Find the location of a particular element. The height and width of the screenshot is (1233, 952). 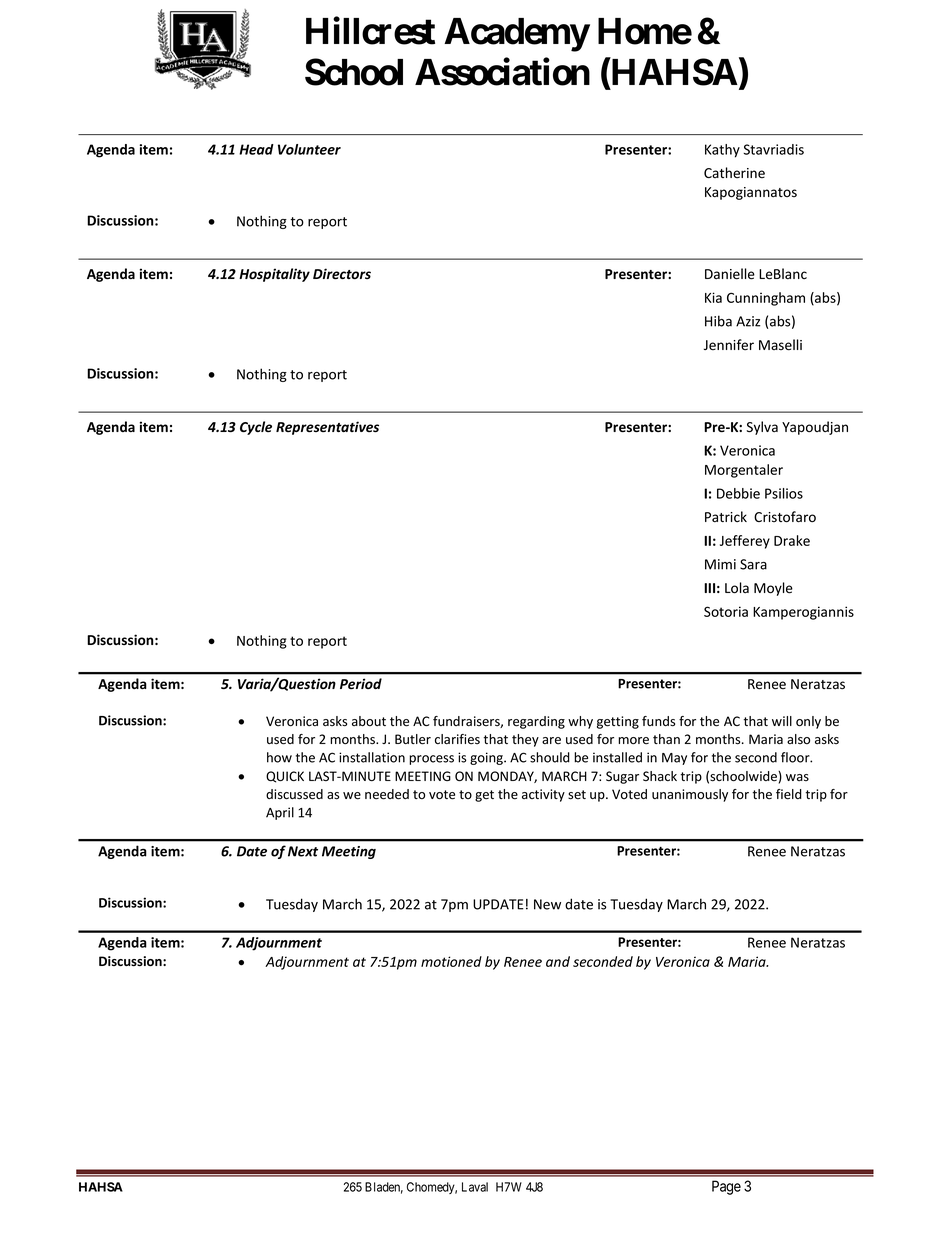

Debbie is located at coordinates (738, 493).
